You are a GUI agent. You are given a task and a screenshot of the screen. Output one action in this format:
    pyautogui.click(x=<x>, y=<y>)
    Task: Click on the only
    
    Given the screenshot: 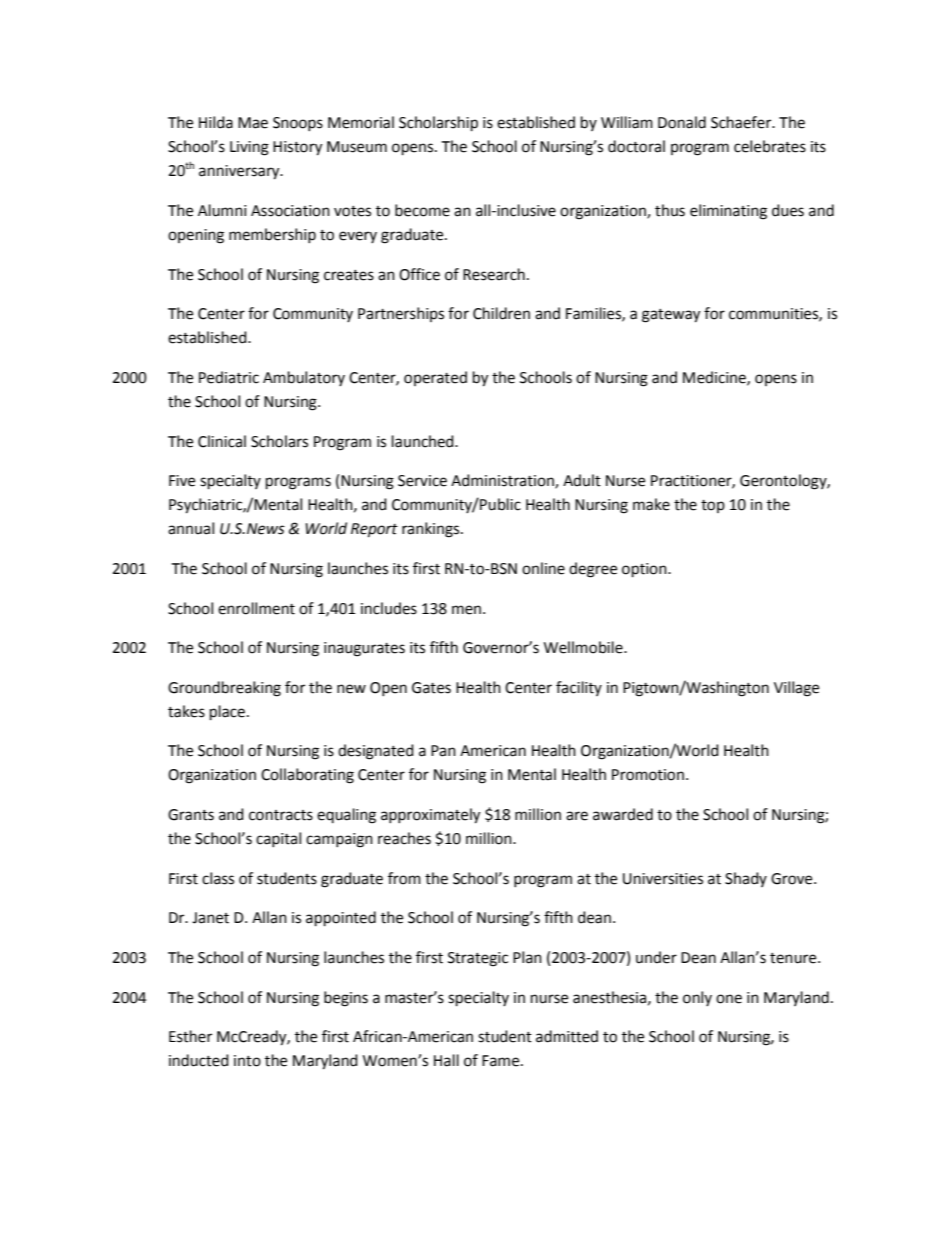 What is the action you would take?
    pyautogui.click(x=697, y=998)
